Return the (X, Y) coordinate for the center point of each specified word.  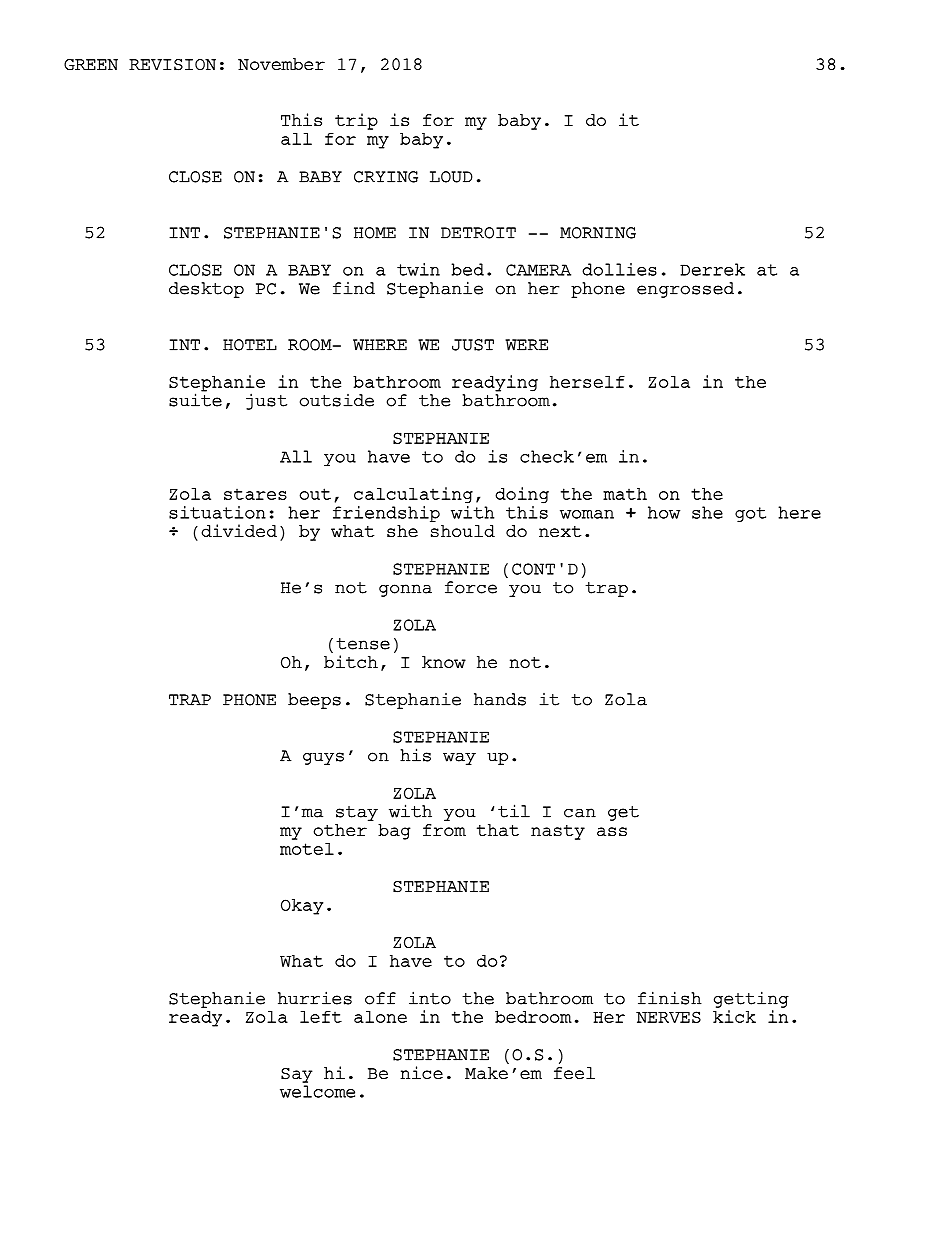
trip (356, 121)
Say (297, 1075)
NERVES (668, 1017)
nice (421, 1072)
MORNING (598, 233)
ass (612, 832)
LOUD (451, 177)
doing (522, 495)
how (664, 512)
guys (323, 758)
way (459, 758)
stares (255, 494)
